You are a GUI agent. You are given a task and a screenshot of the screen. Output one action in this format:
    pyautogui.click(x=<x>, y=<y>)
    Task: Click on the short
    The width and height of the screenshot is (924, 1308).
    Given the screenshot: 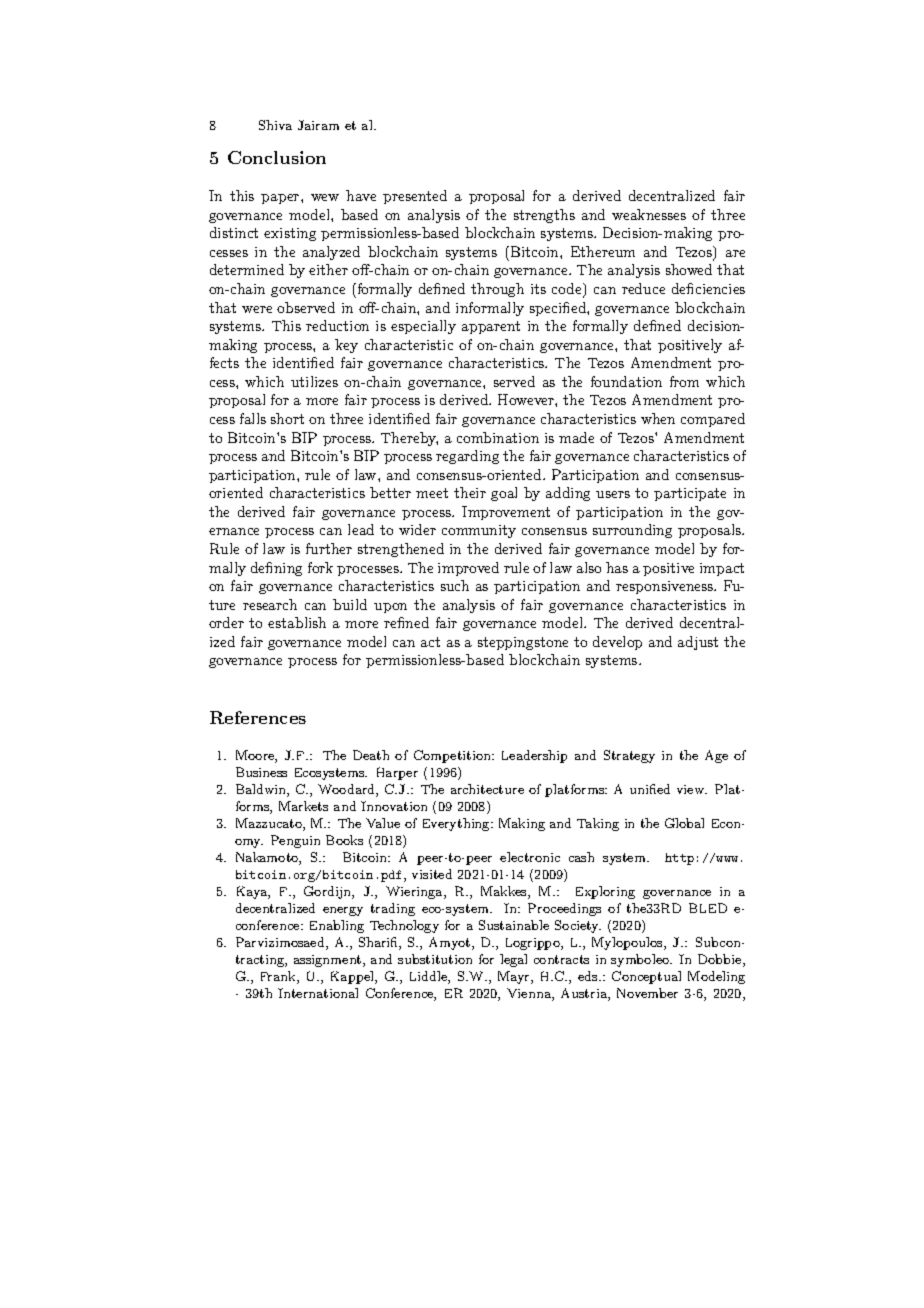 What is the action you would take?
    pyautogui.click(x=287, y=418)
